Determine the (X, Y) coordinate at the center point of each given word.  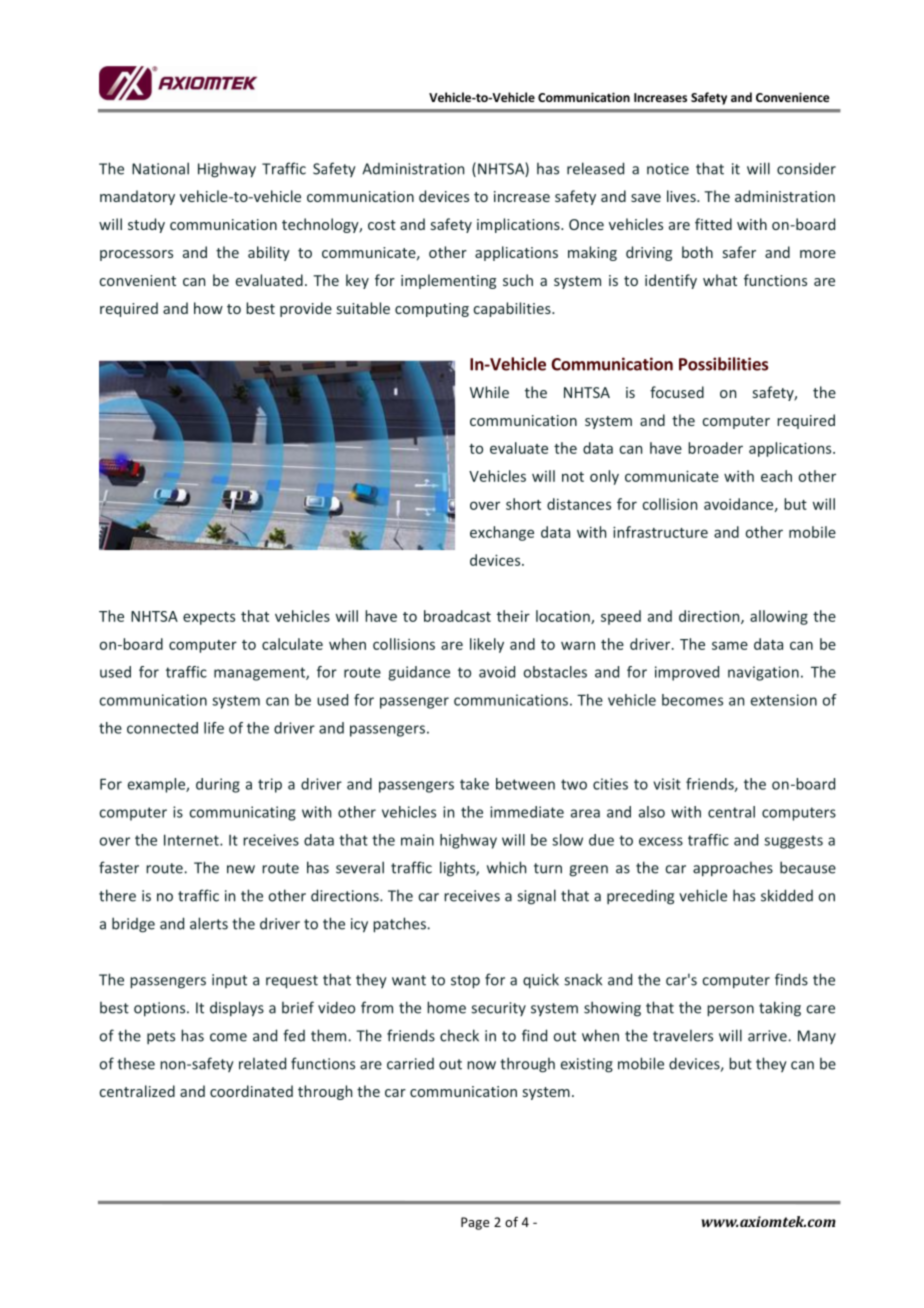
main (417, 840)
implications (519, 225)
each (776, 476)
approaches (733, 869)
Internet (192, 840)
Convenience (793, 97)
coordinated (251, 1091)
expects (209, 618)
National (160, 168)
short (523, 504)
